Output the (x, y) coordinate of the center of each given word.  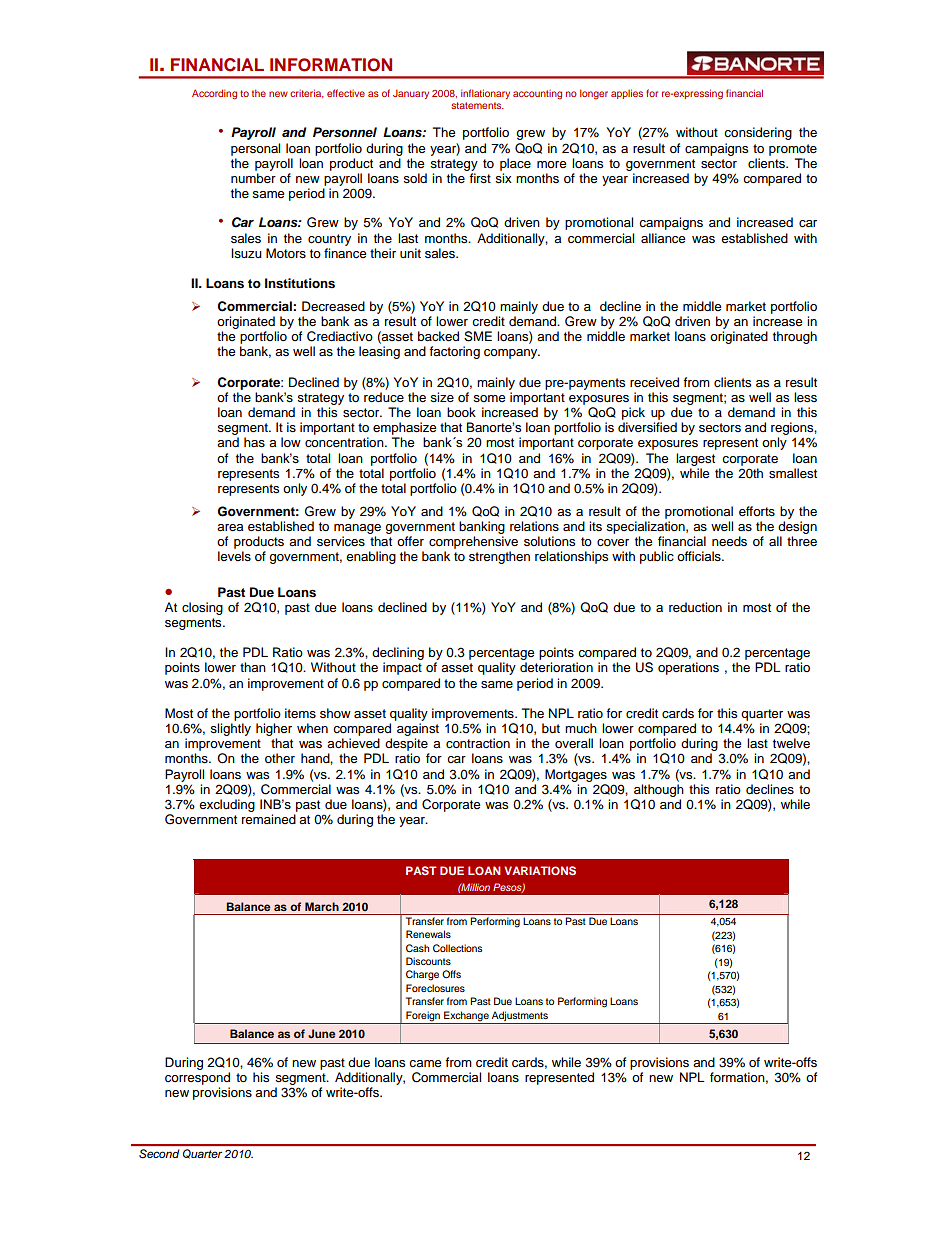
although (659, 790)
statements (477, 105)
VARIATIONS (540, 870)
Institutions (300, 283)
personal (255, 149)
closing (202, 608)
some (489, 399)
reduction (695, 607)
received (654, 382)
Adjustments (520, 1017)
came (425, 1063)
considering (758, 133)
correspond (197, 1078)
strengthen (499, 557)
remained (269, 819)
